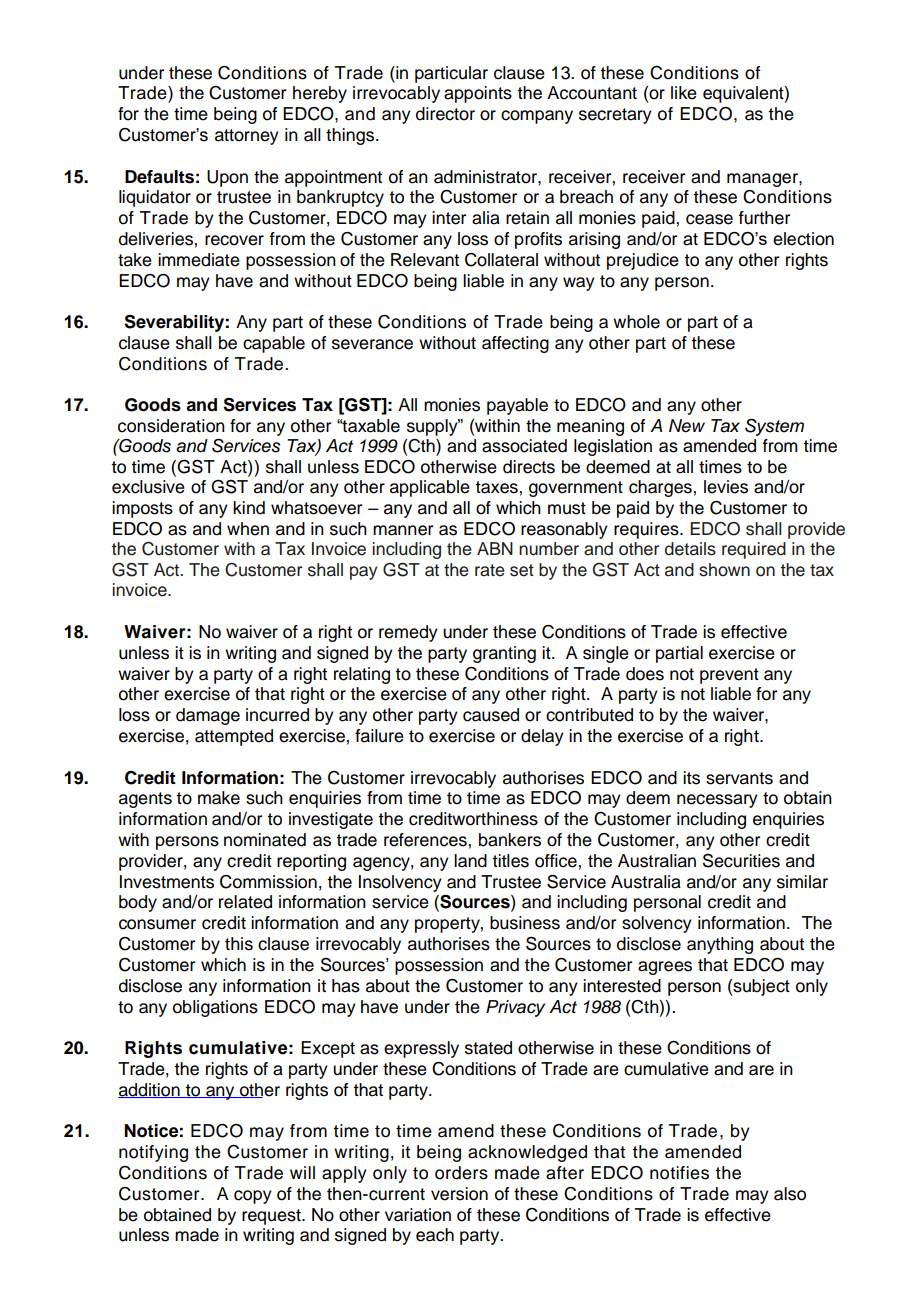 The width and height of the screenshot is (924, 1309). I want to click on attorney, so click(247, 137).
